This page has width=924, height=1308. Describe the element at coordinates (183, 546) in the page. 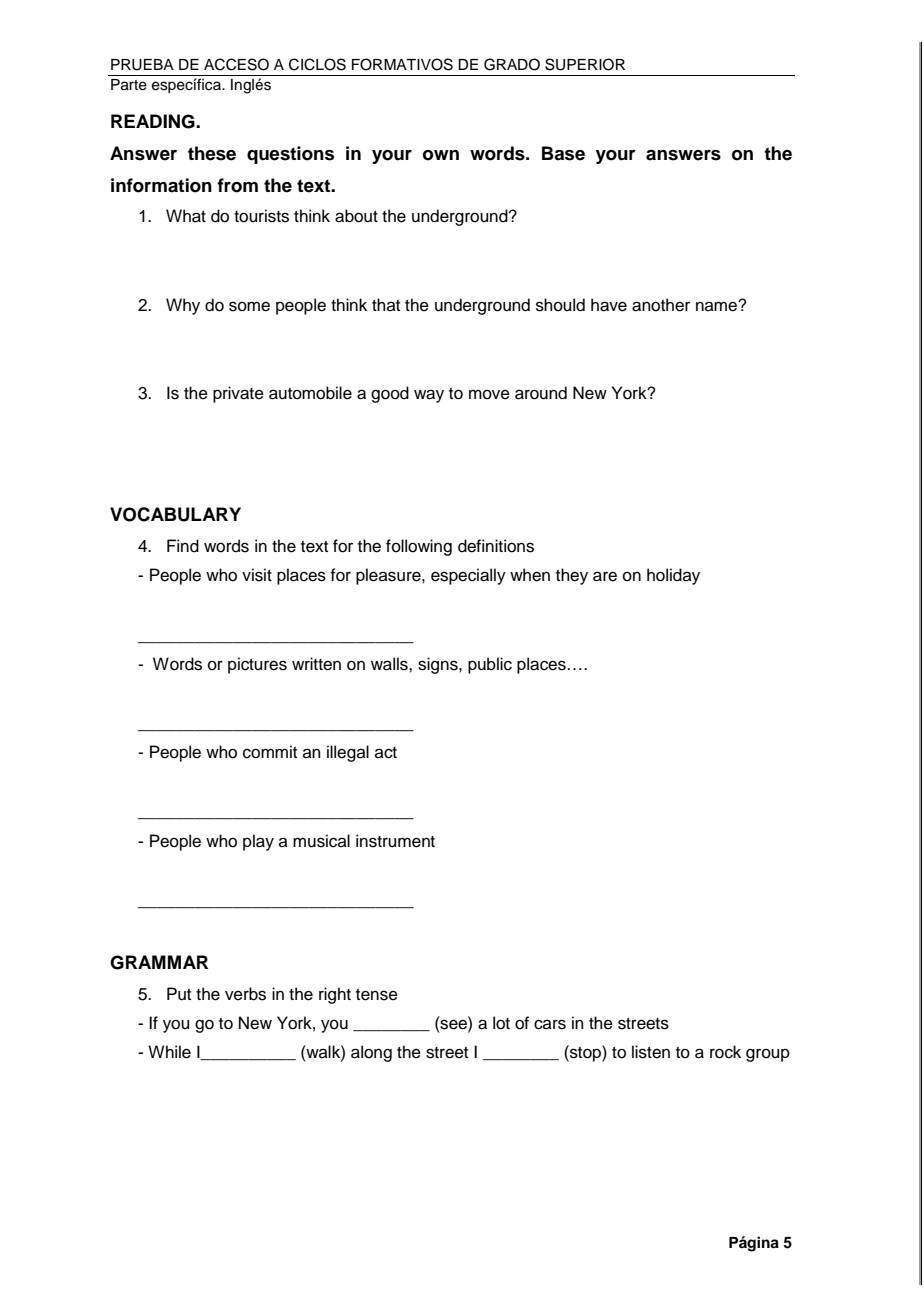

I see `Find` at that location.
